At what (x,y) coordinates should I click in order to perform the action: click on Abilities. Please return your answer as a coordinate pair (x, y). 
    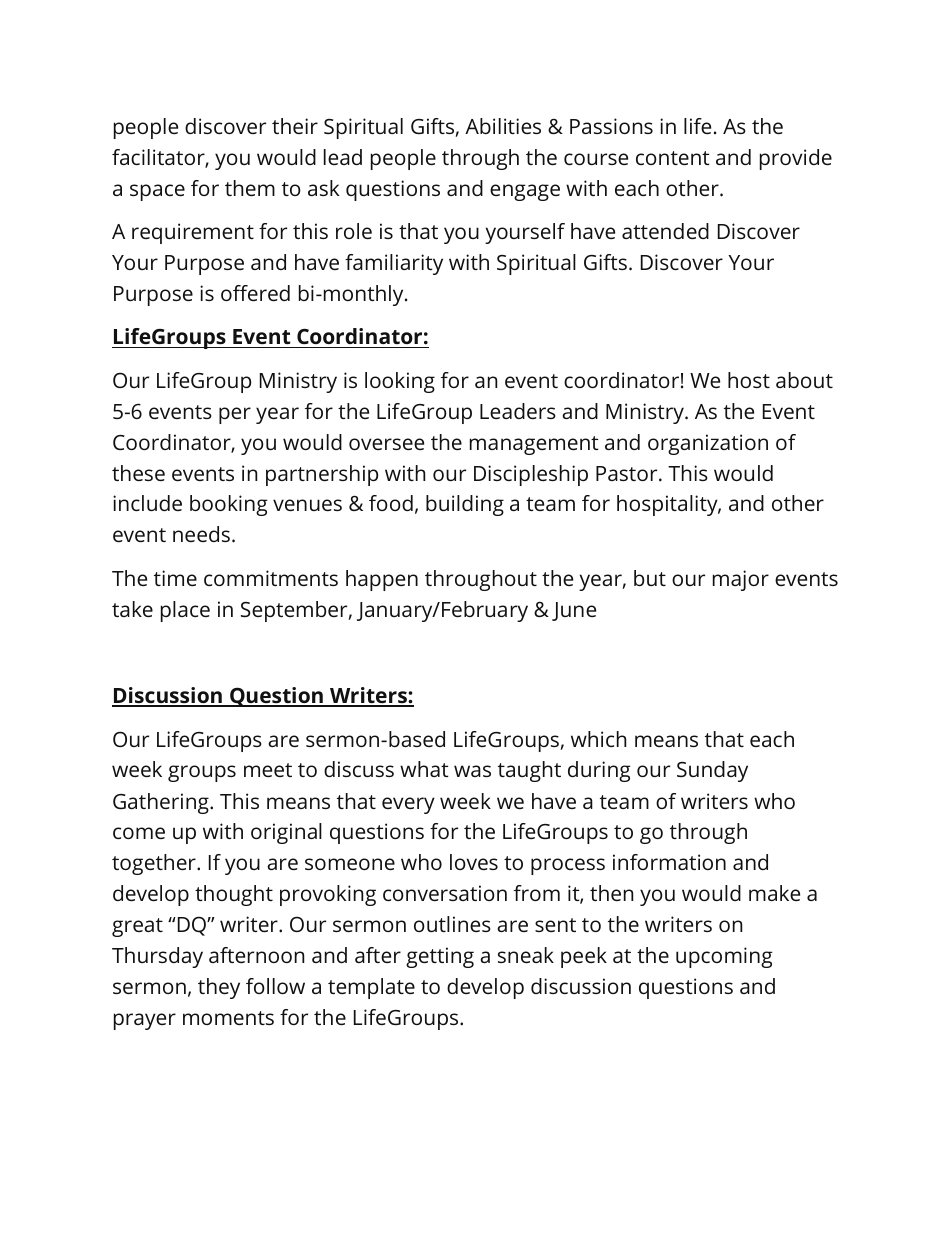
    Looking at the image, I should click on (503, 126).
